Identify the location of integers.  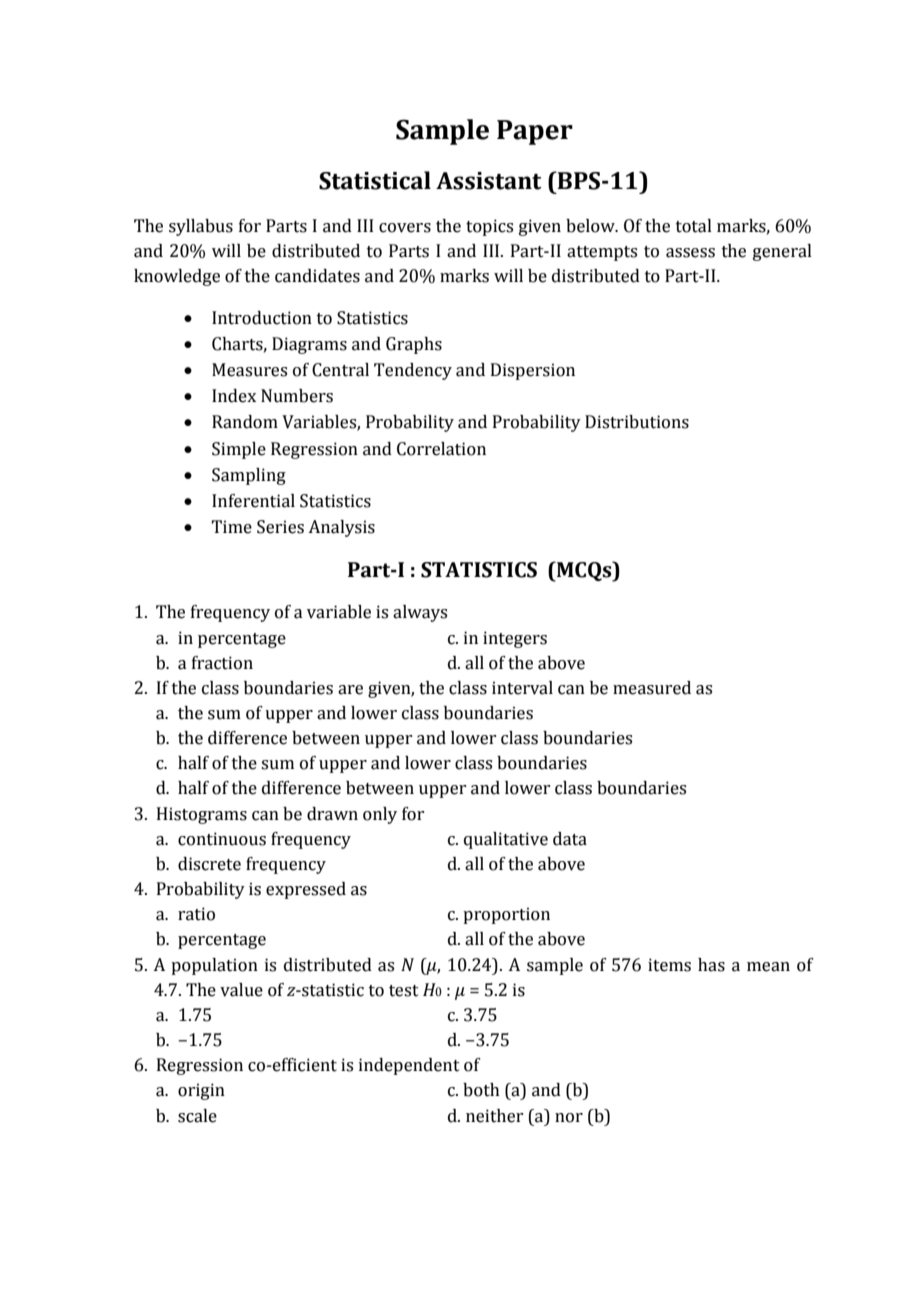
(515, 639).
